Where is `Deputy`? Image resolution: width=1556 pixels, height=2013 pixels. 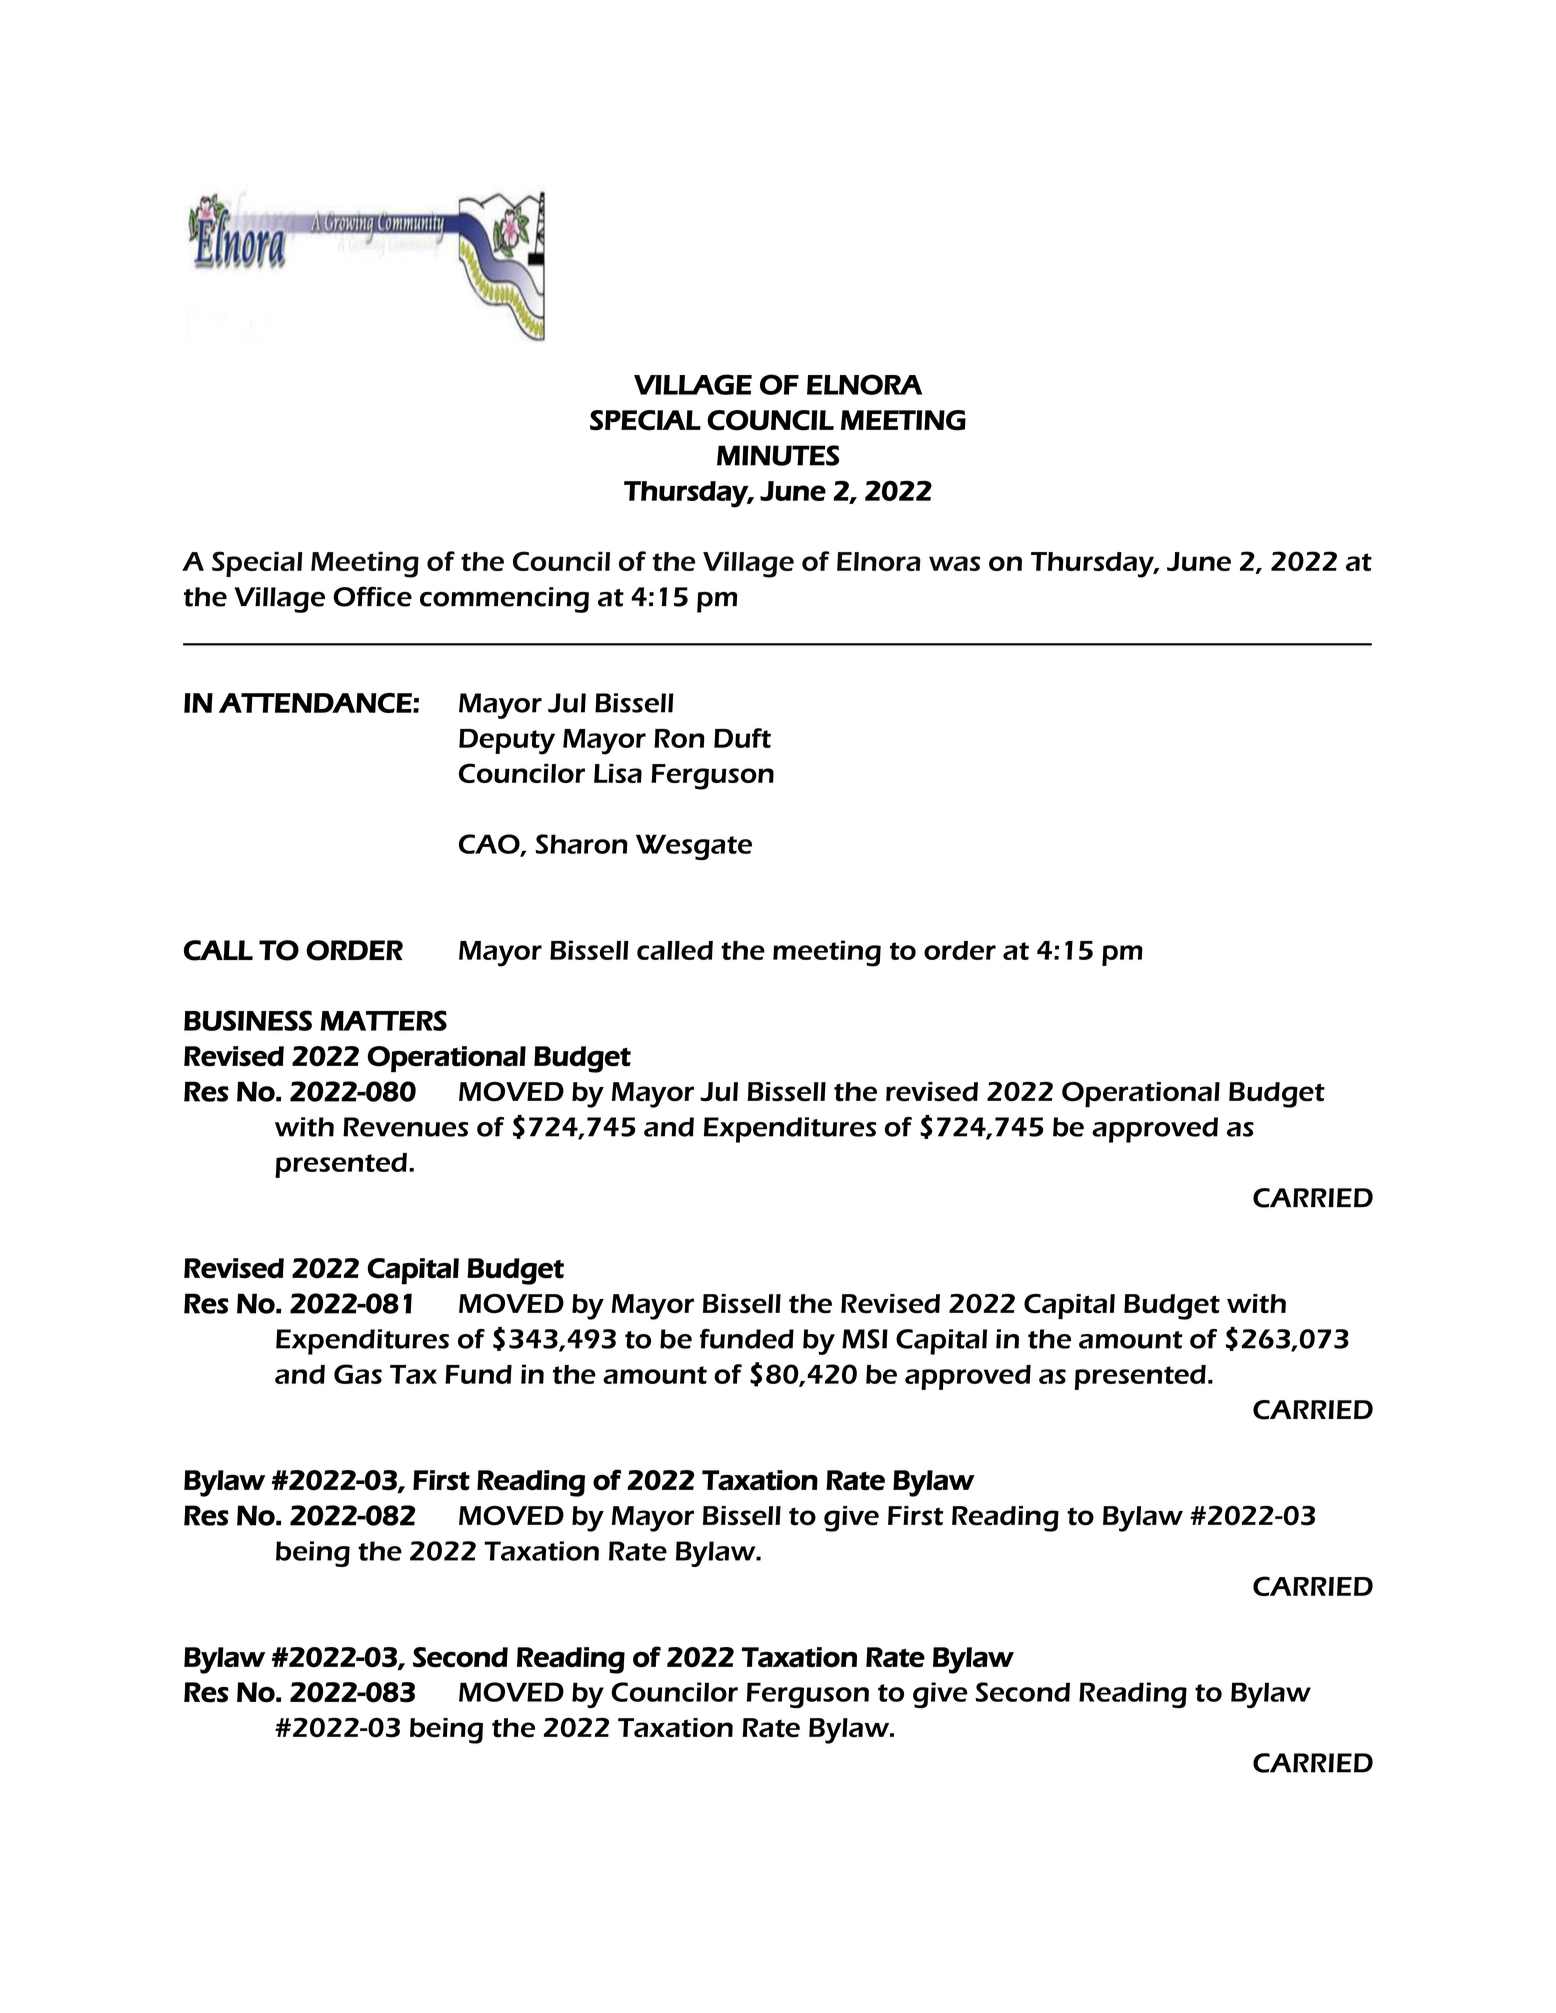
Deputy is located at coordinates (507, 742).
